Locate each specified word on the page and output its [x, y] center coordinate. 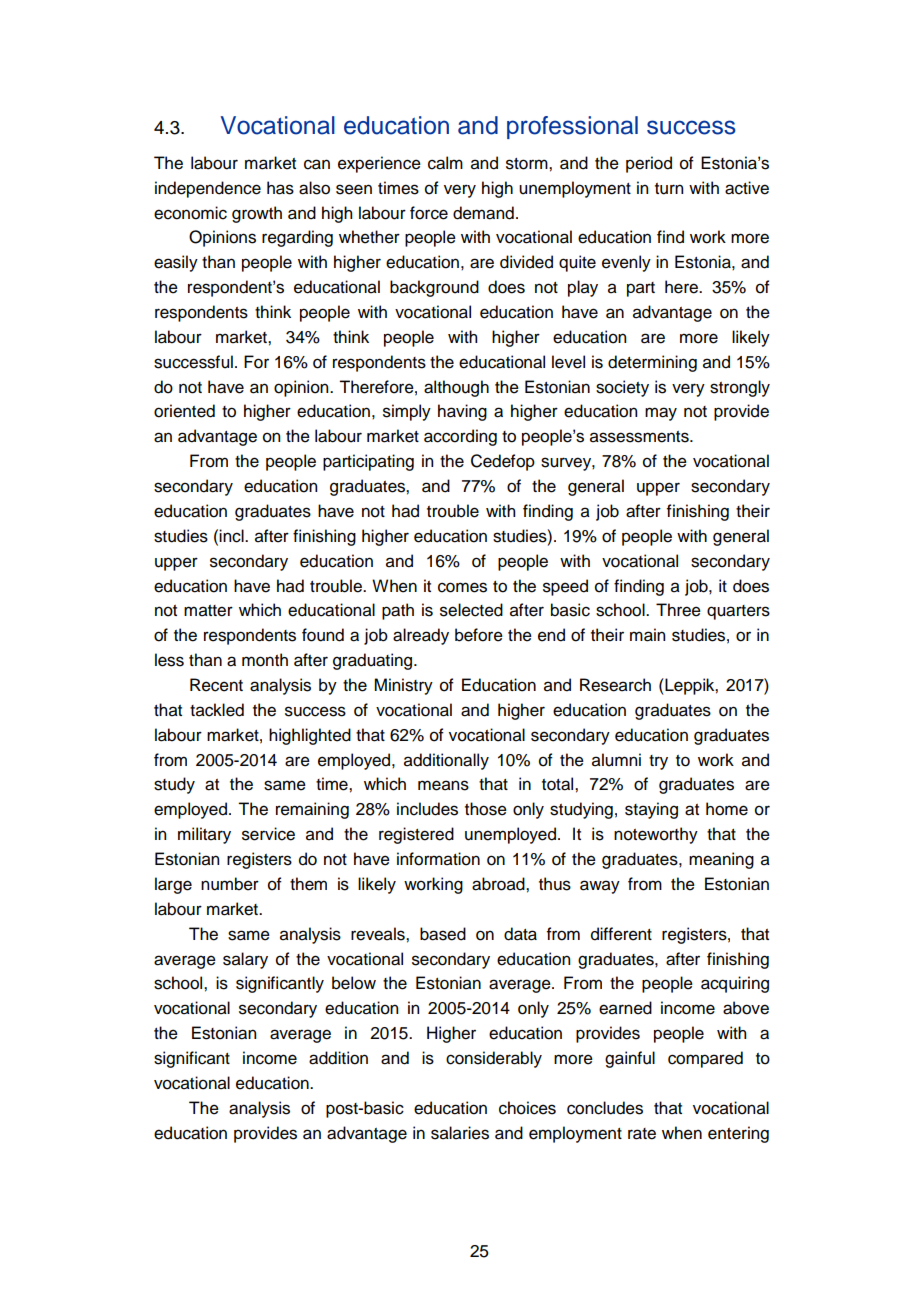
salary [245, 960]
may [661, 414]
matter [208, 611]
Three [678, 610]
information [438, 859]
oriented [184, 411]
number [230, 884]
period [649, 164]
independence [208, 189]
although [456, 388]
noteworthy [656, 835]
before [479, 635]
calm [445, 163]
